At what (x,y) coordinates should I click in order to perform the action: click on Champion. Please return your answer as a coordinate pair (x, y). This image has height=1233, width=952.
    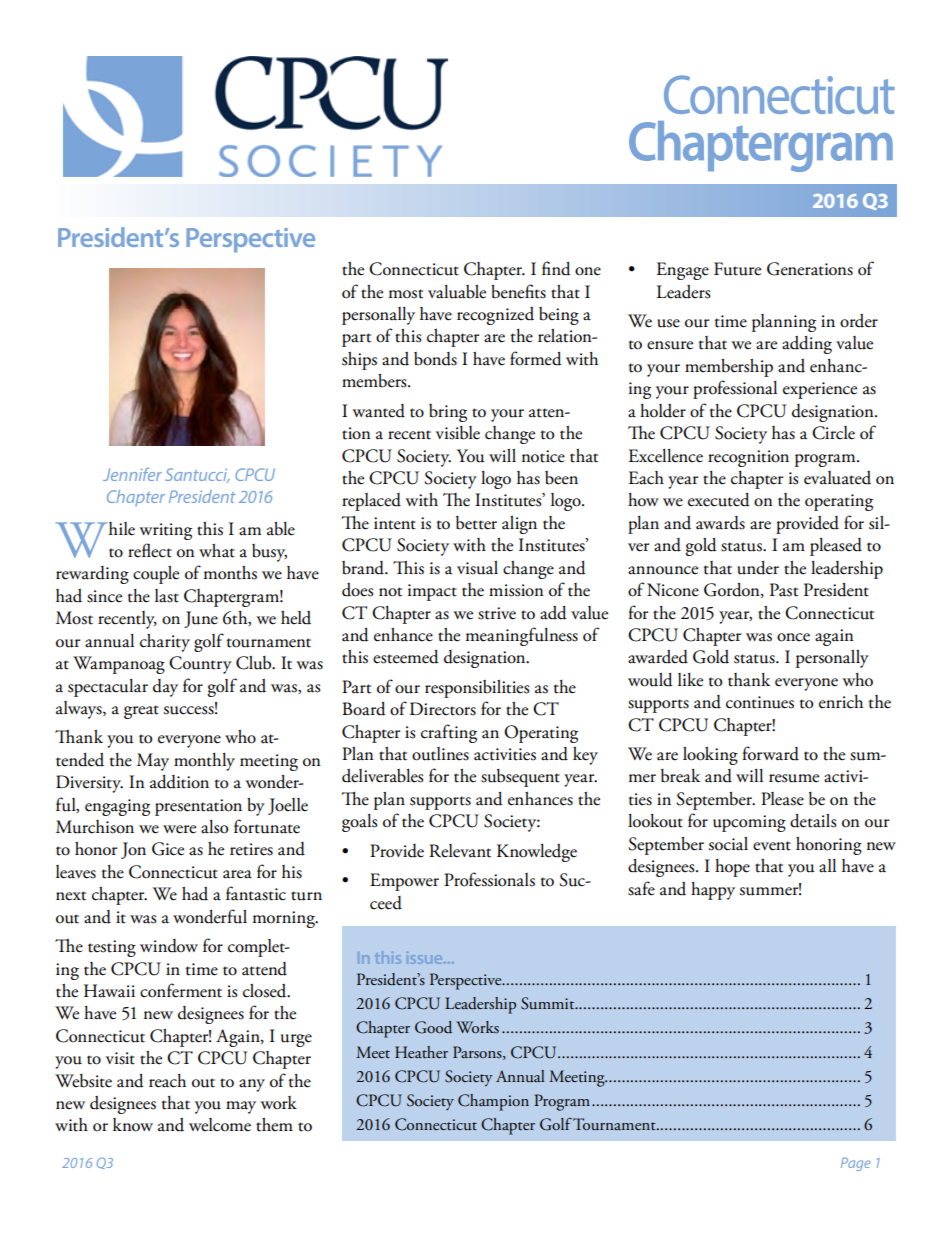
    Looking at the image, I should click on (493, 1102).
